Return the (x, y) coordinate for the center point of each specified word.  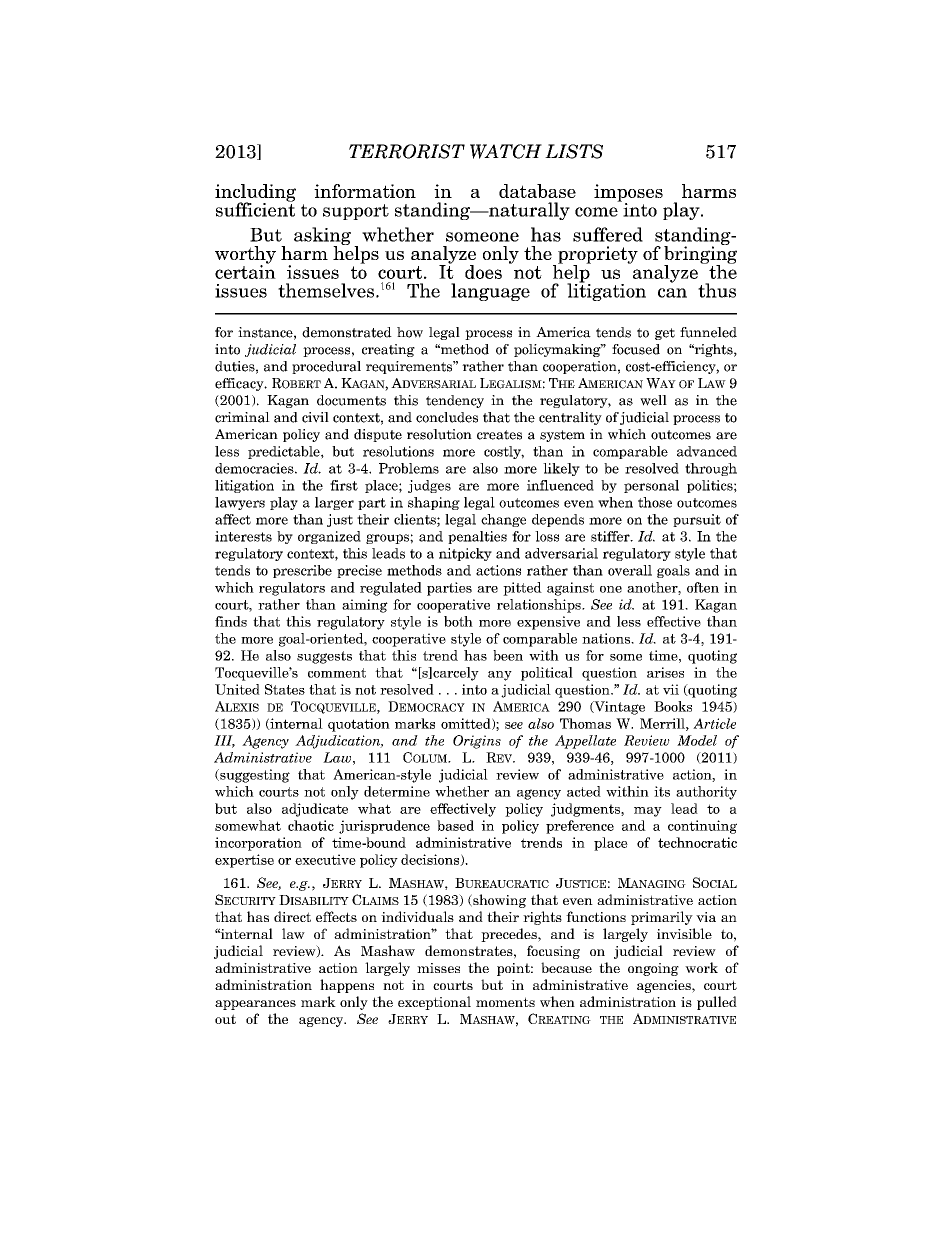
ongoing (653, 969)
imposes (628, 194)
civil (315, 417)
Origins (477, 742)
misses (438, 968)
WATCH (506, 151)
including (255, 194)
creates (499, 435)
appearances (255, 1005)
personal (651, 486)
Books (673, 706)
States (285, 689)
